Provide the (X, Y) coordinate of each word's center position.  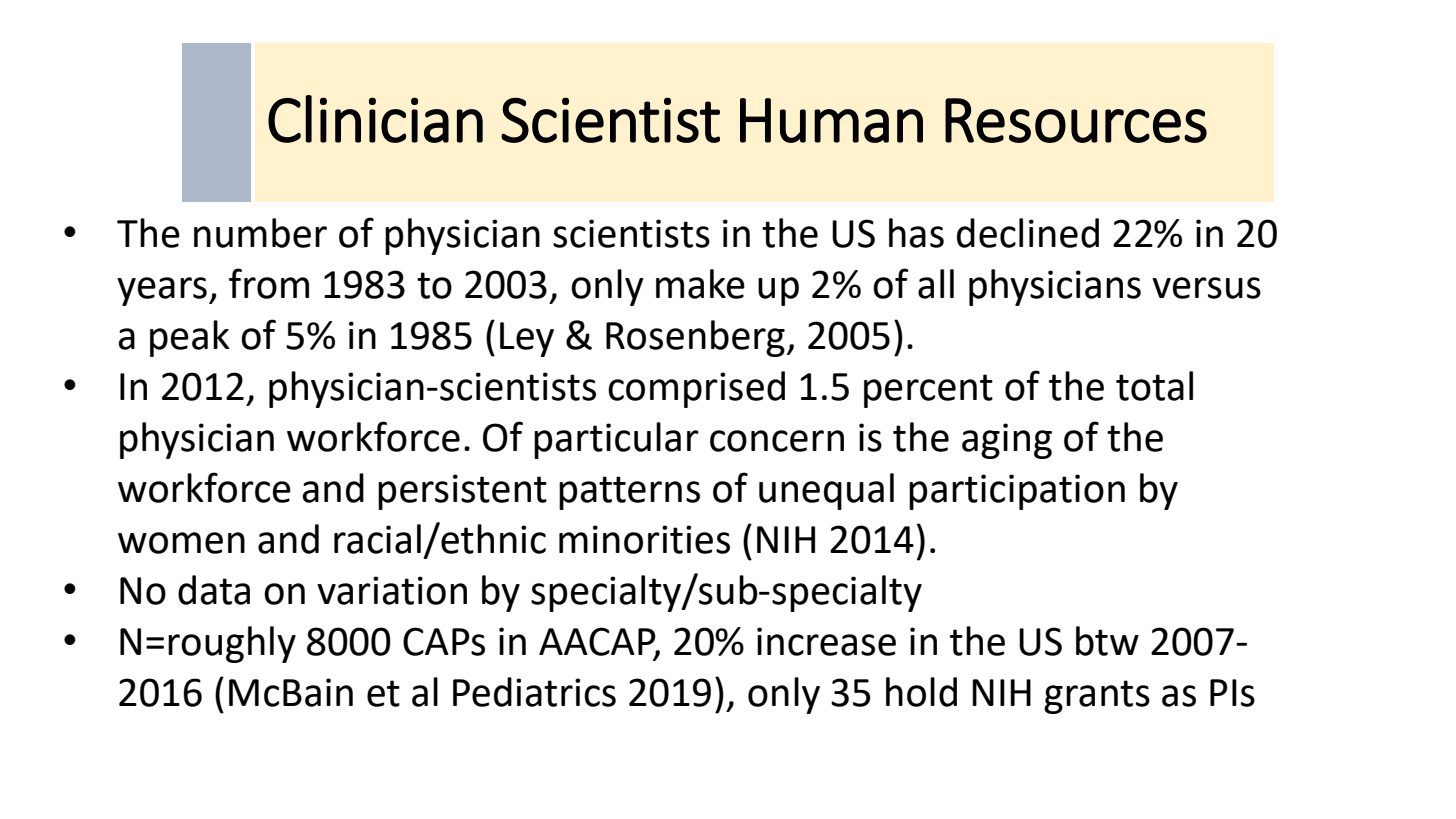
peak (190, 338)
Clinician (375, 119)
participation (1017, 492)
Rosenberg (695, 338)
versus (1206, 288)
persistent (462, 492)
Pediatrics (534, 692)
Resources (1076, 120)
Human (831, 120)
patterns (629, 493)
